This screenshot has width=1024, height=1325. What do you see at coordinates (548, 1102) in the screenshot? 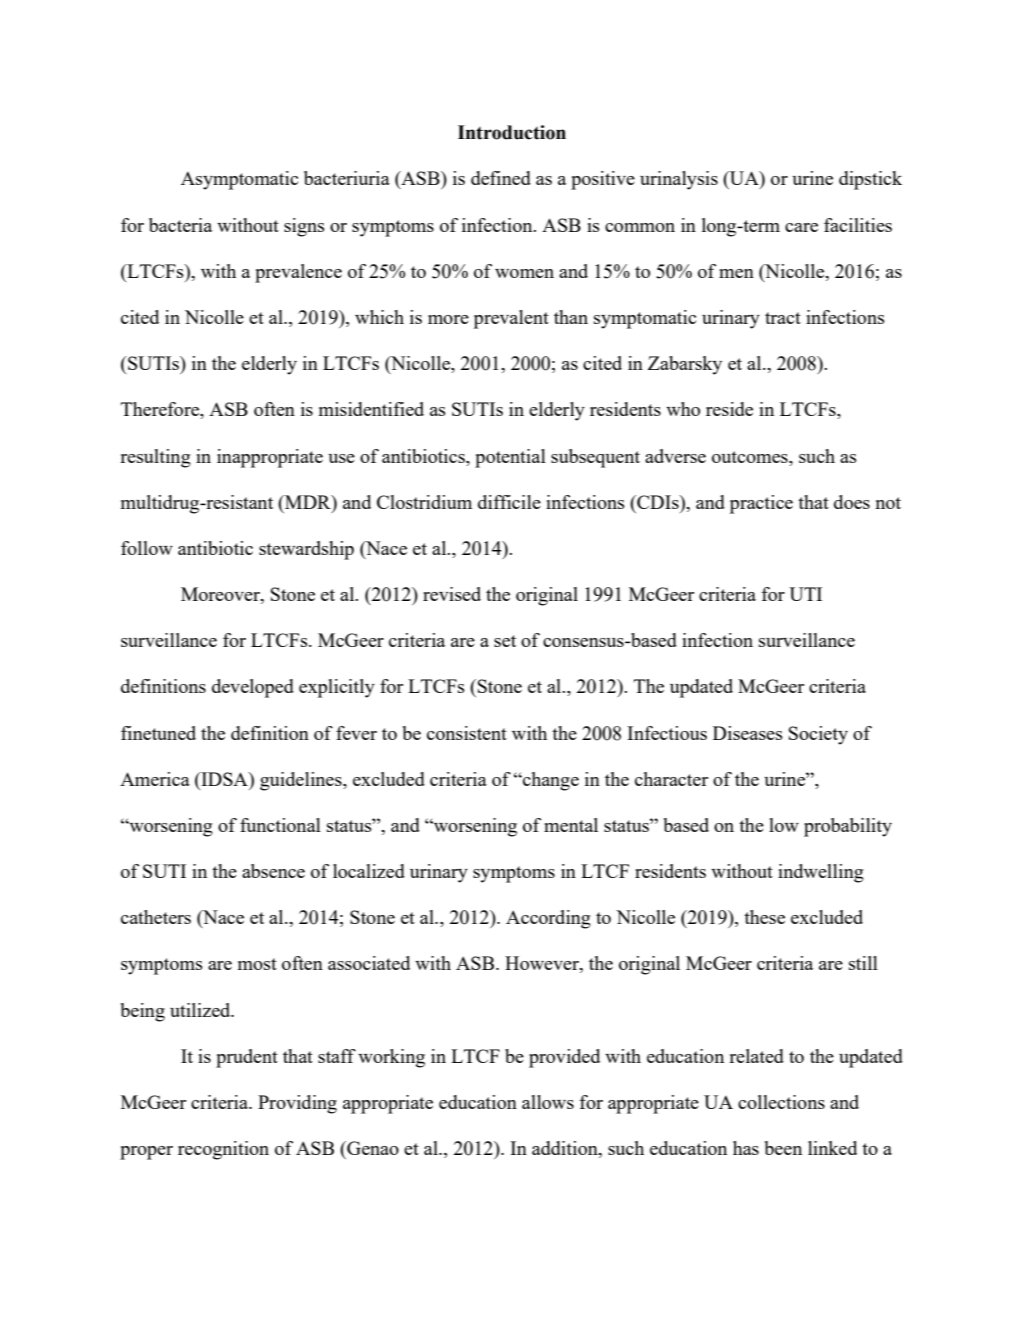
I see `allows` at bounding box center [548, 1102].
